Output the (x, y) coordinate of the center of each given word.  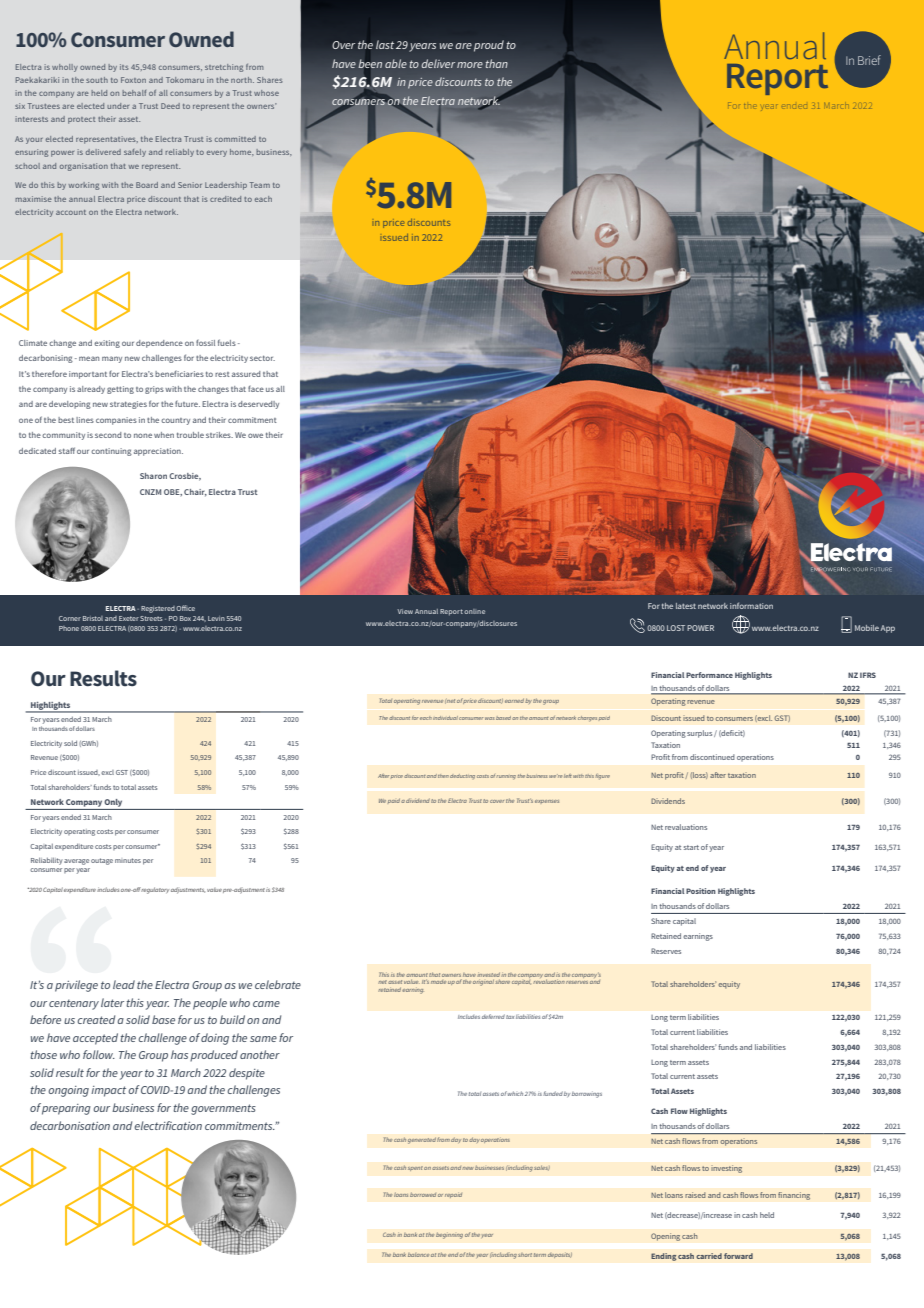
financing (794, 1196)
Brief (869, 60)
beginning (449, 1235)
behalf (134, 93)
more (470, 65)
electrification (168, 1125)
